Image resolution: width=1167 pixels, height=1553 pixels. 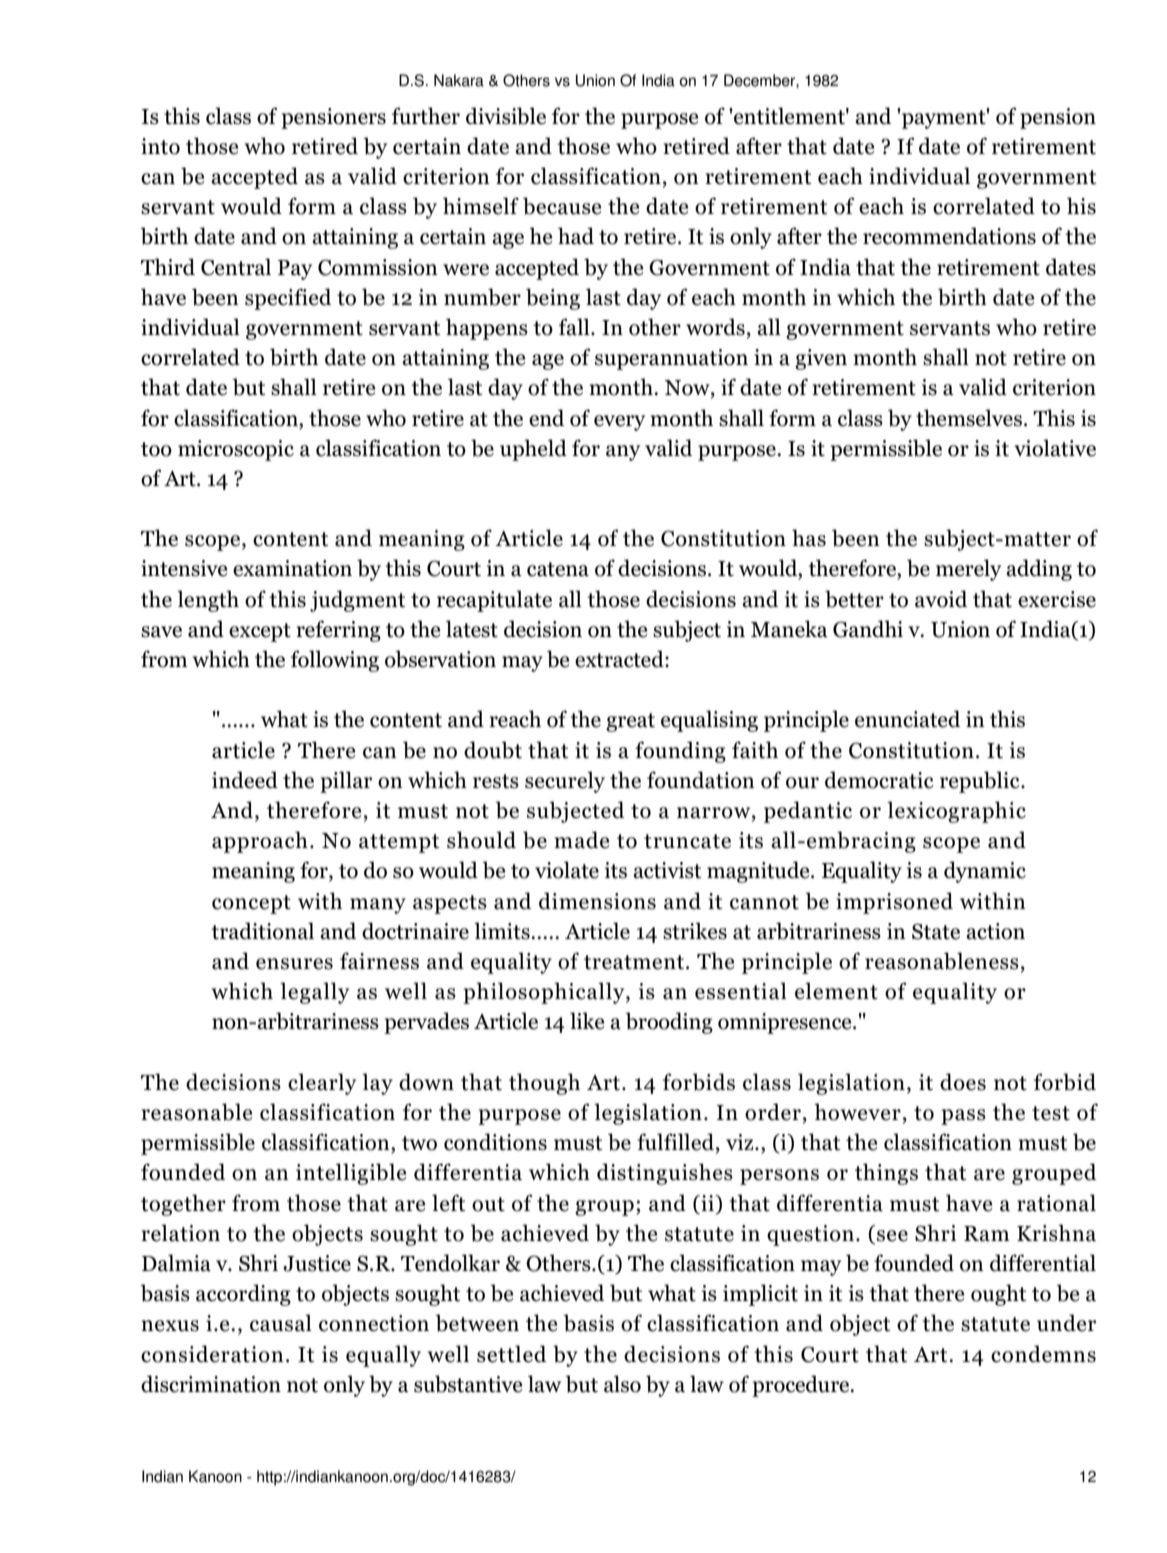 What do you see at coordinates (969, 418) in the screenshot?
I see `themselves` at bounding box center [969, 418].
